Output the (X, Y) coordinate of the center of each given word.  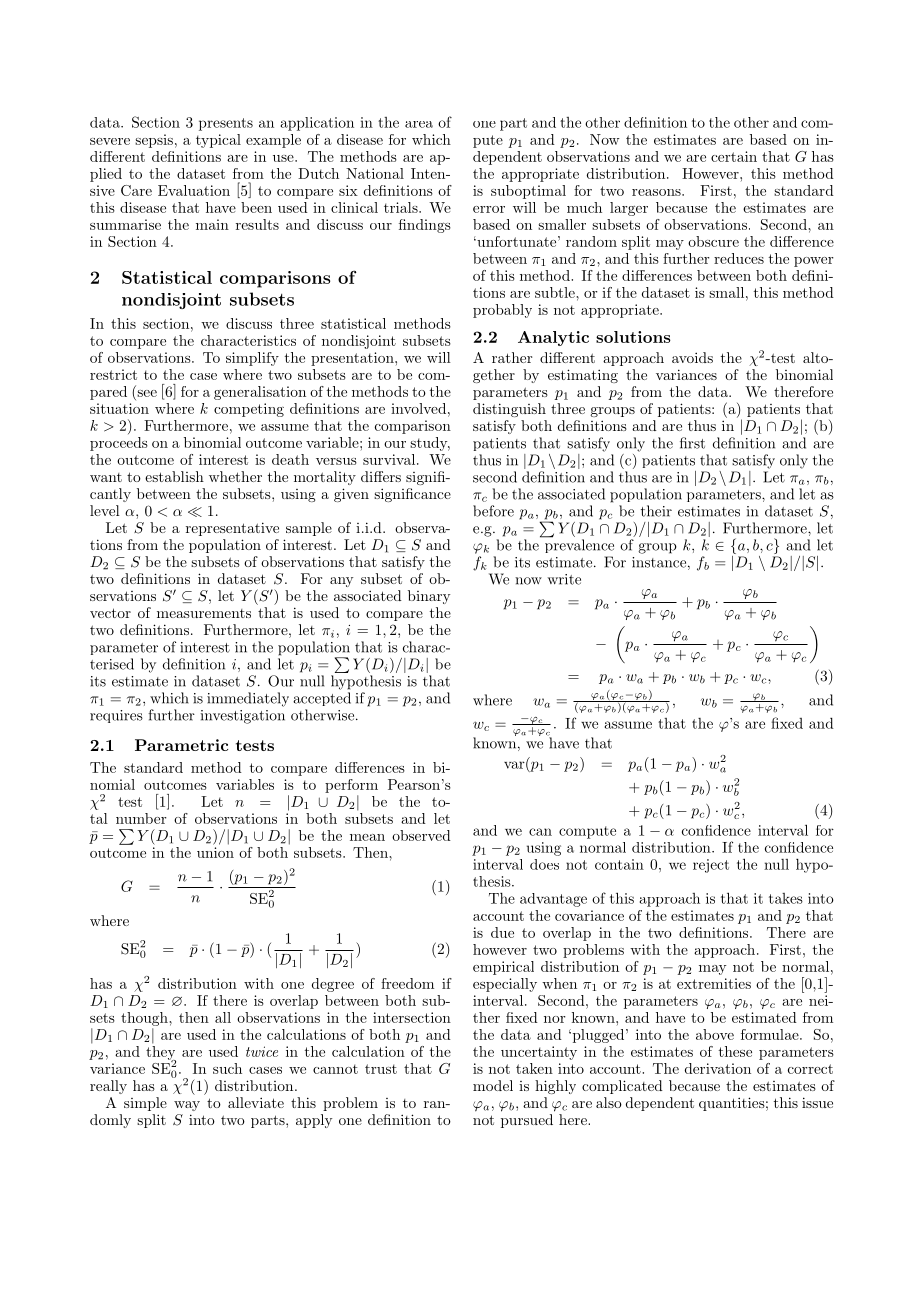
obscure (713, 241)
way (187, 1106)
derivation (718, 1068)
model (493, 1085)
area (419, 124)
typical (218, 141)
